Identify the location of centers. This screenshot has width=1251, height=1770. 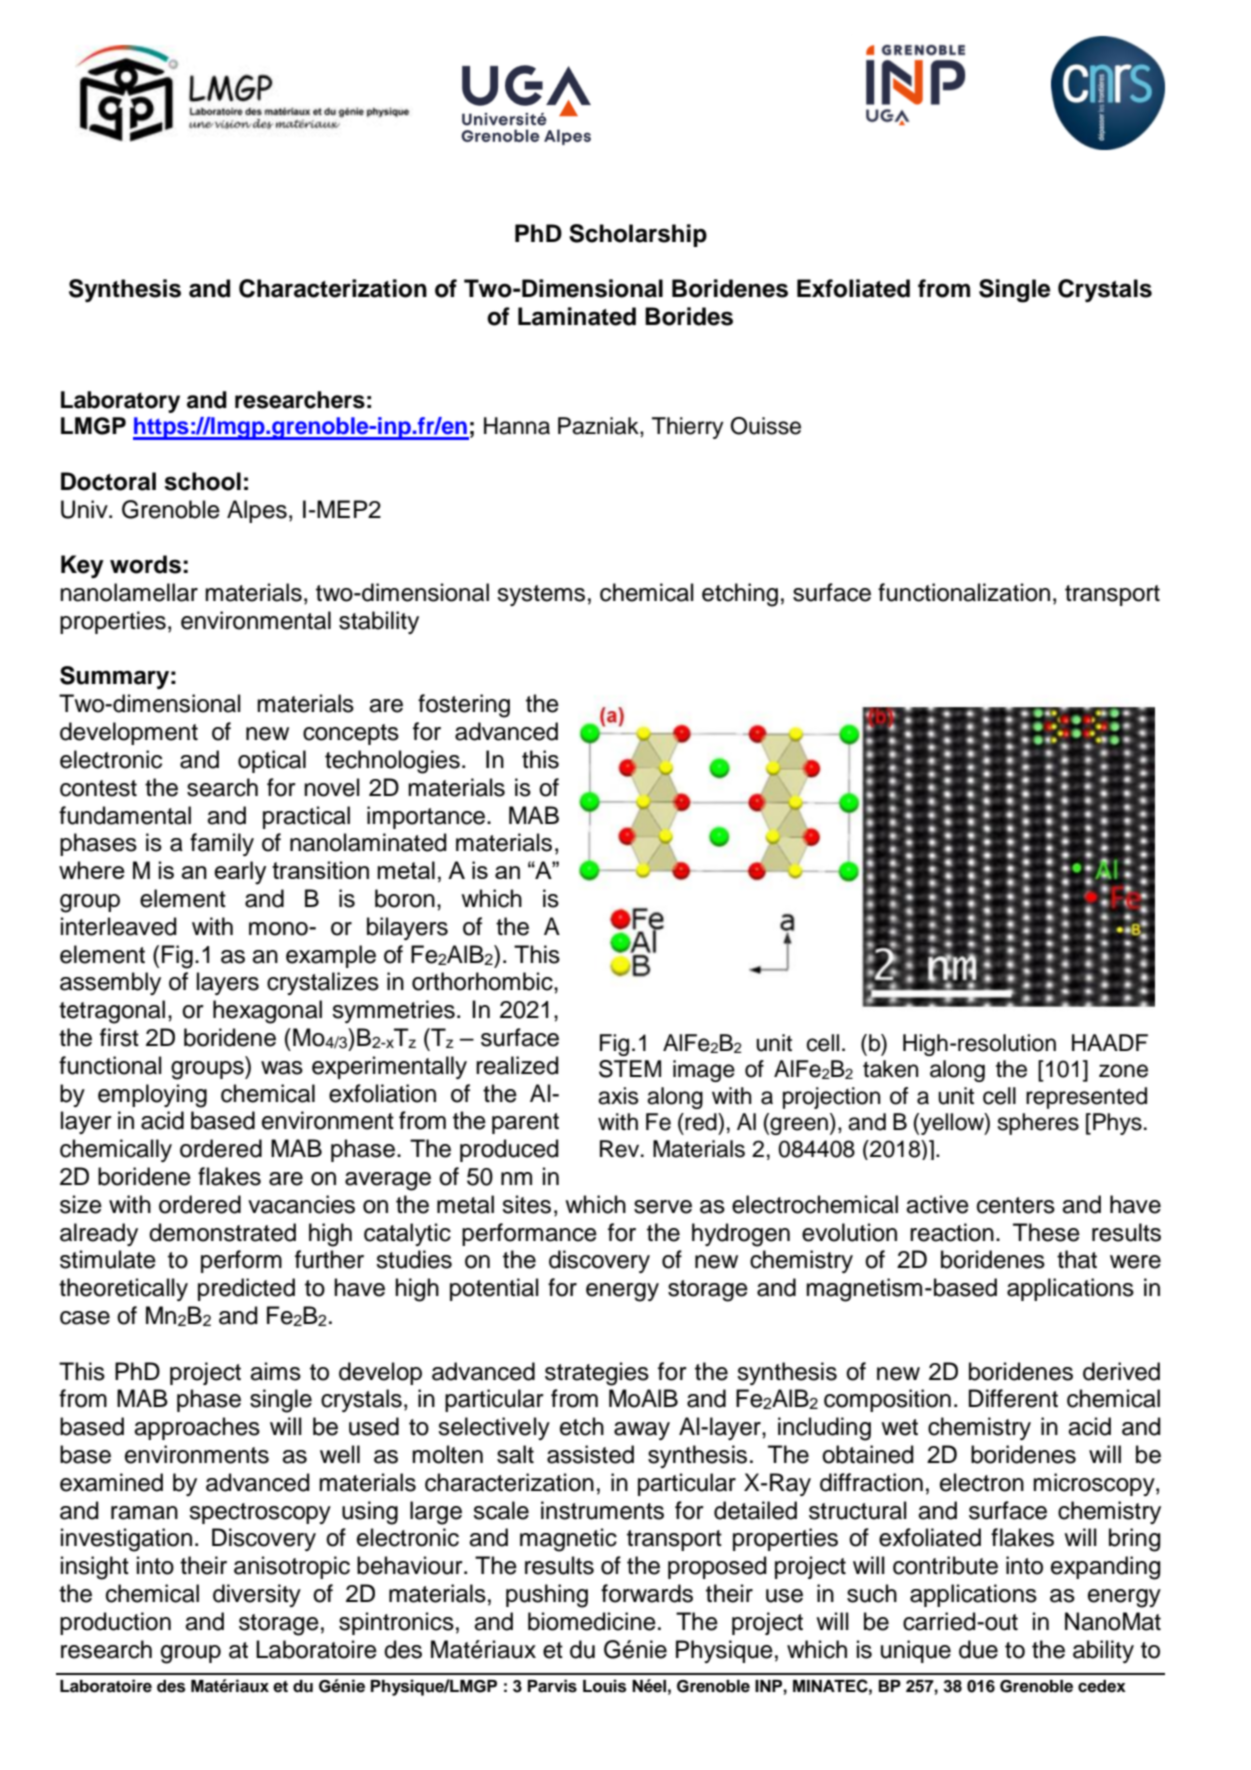
(1016, 1205).
